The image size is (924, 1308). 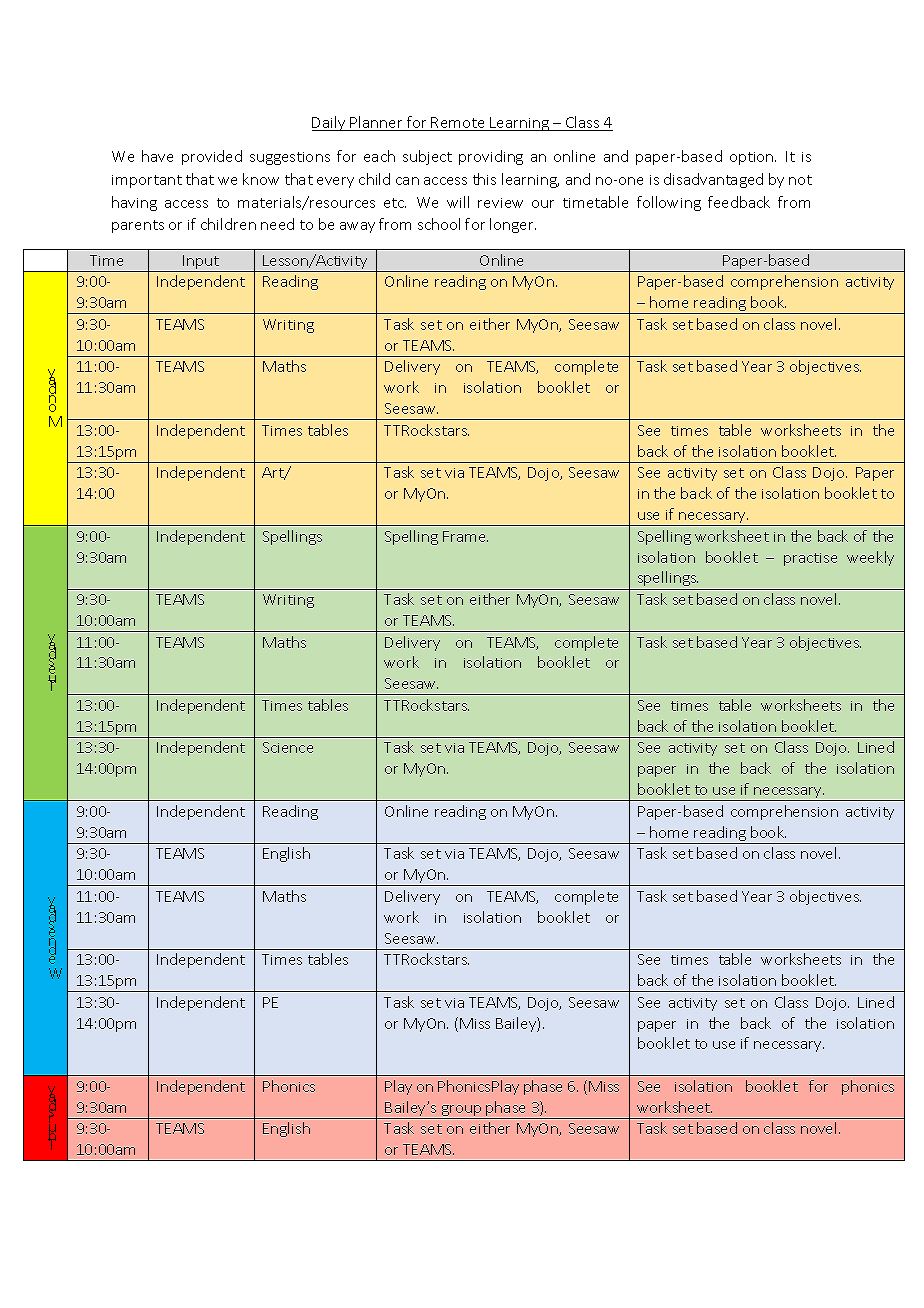 I want to click on following, so click(x=669, y=203).
